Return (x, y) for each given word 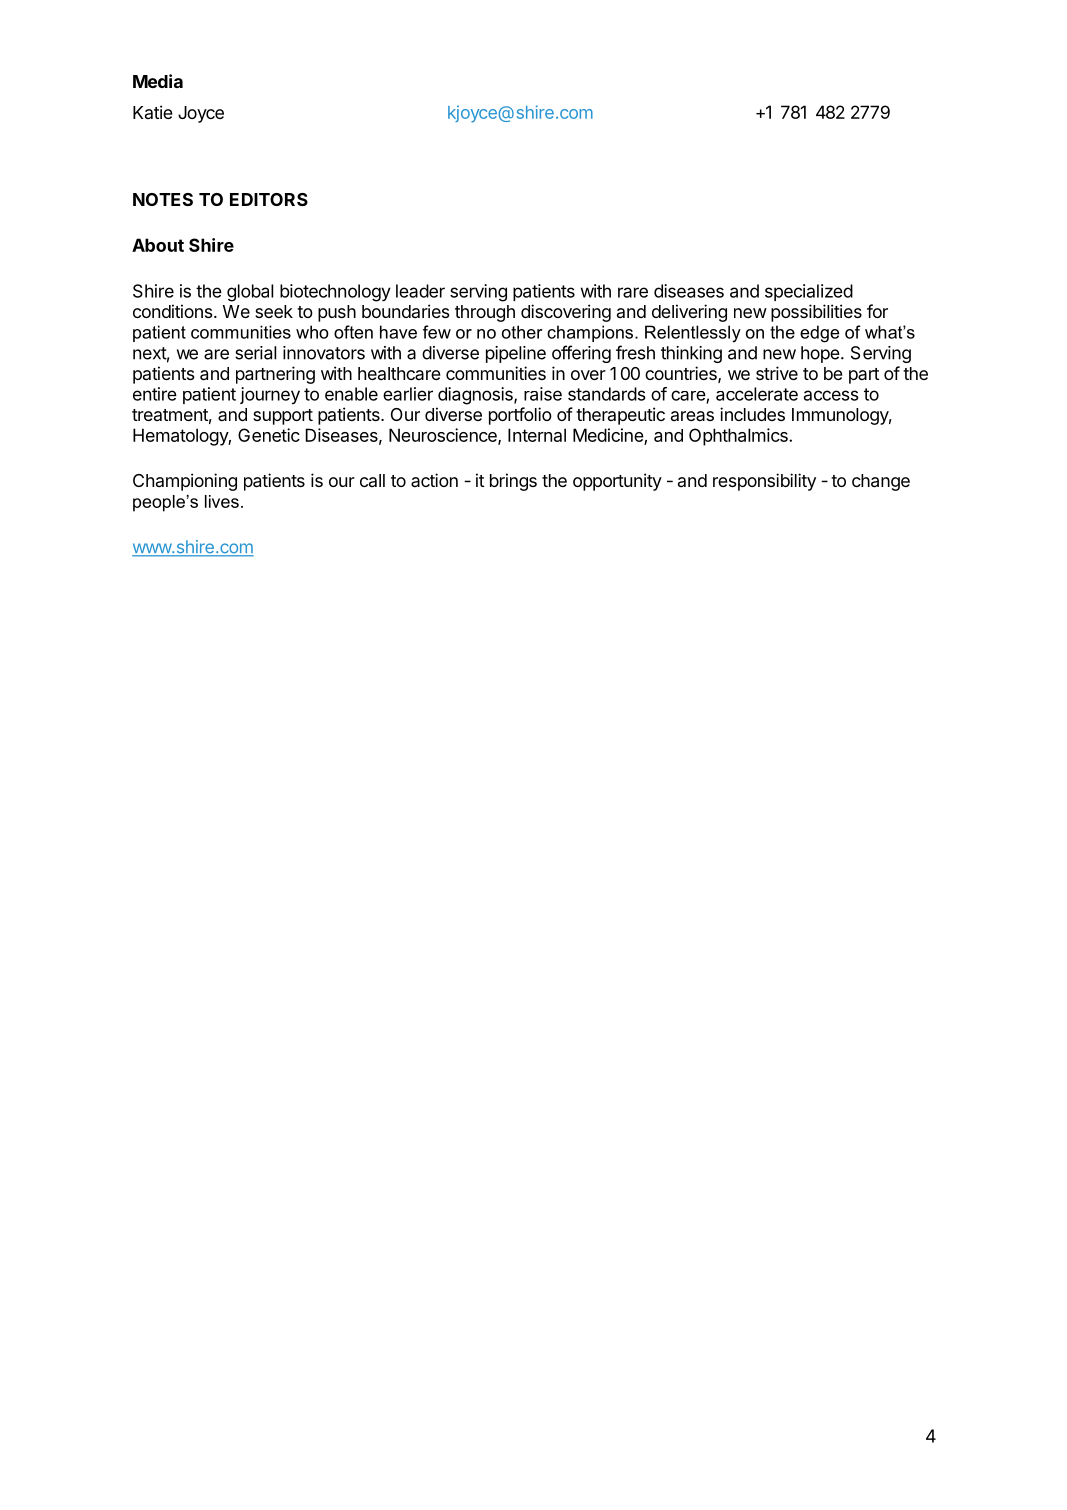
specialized (809, 292)
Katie (153, 112)
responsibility (764, 482)
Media (158, 81)
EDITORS (269, 199)
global (250, 293)
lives (222, 501)
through (485, 313)
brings (513, 482)
